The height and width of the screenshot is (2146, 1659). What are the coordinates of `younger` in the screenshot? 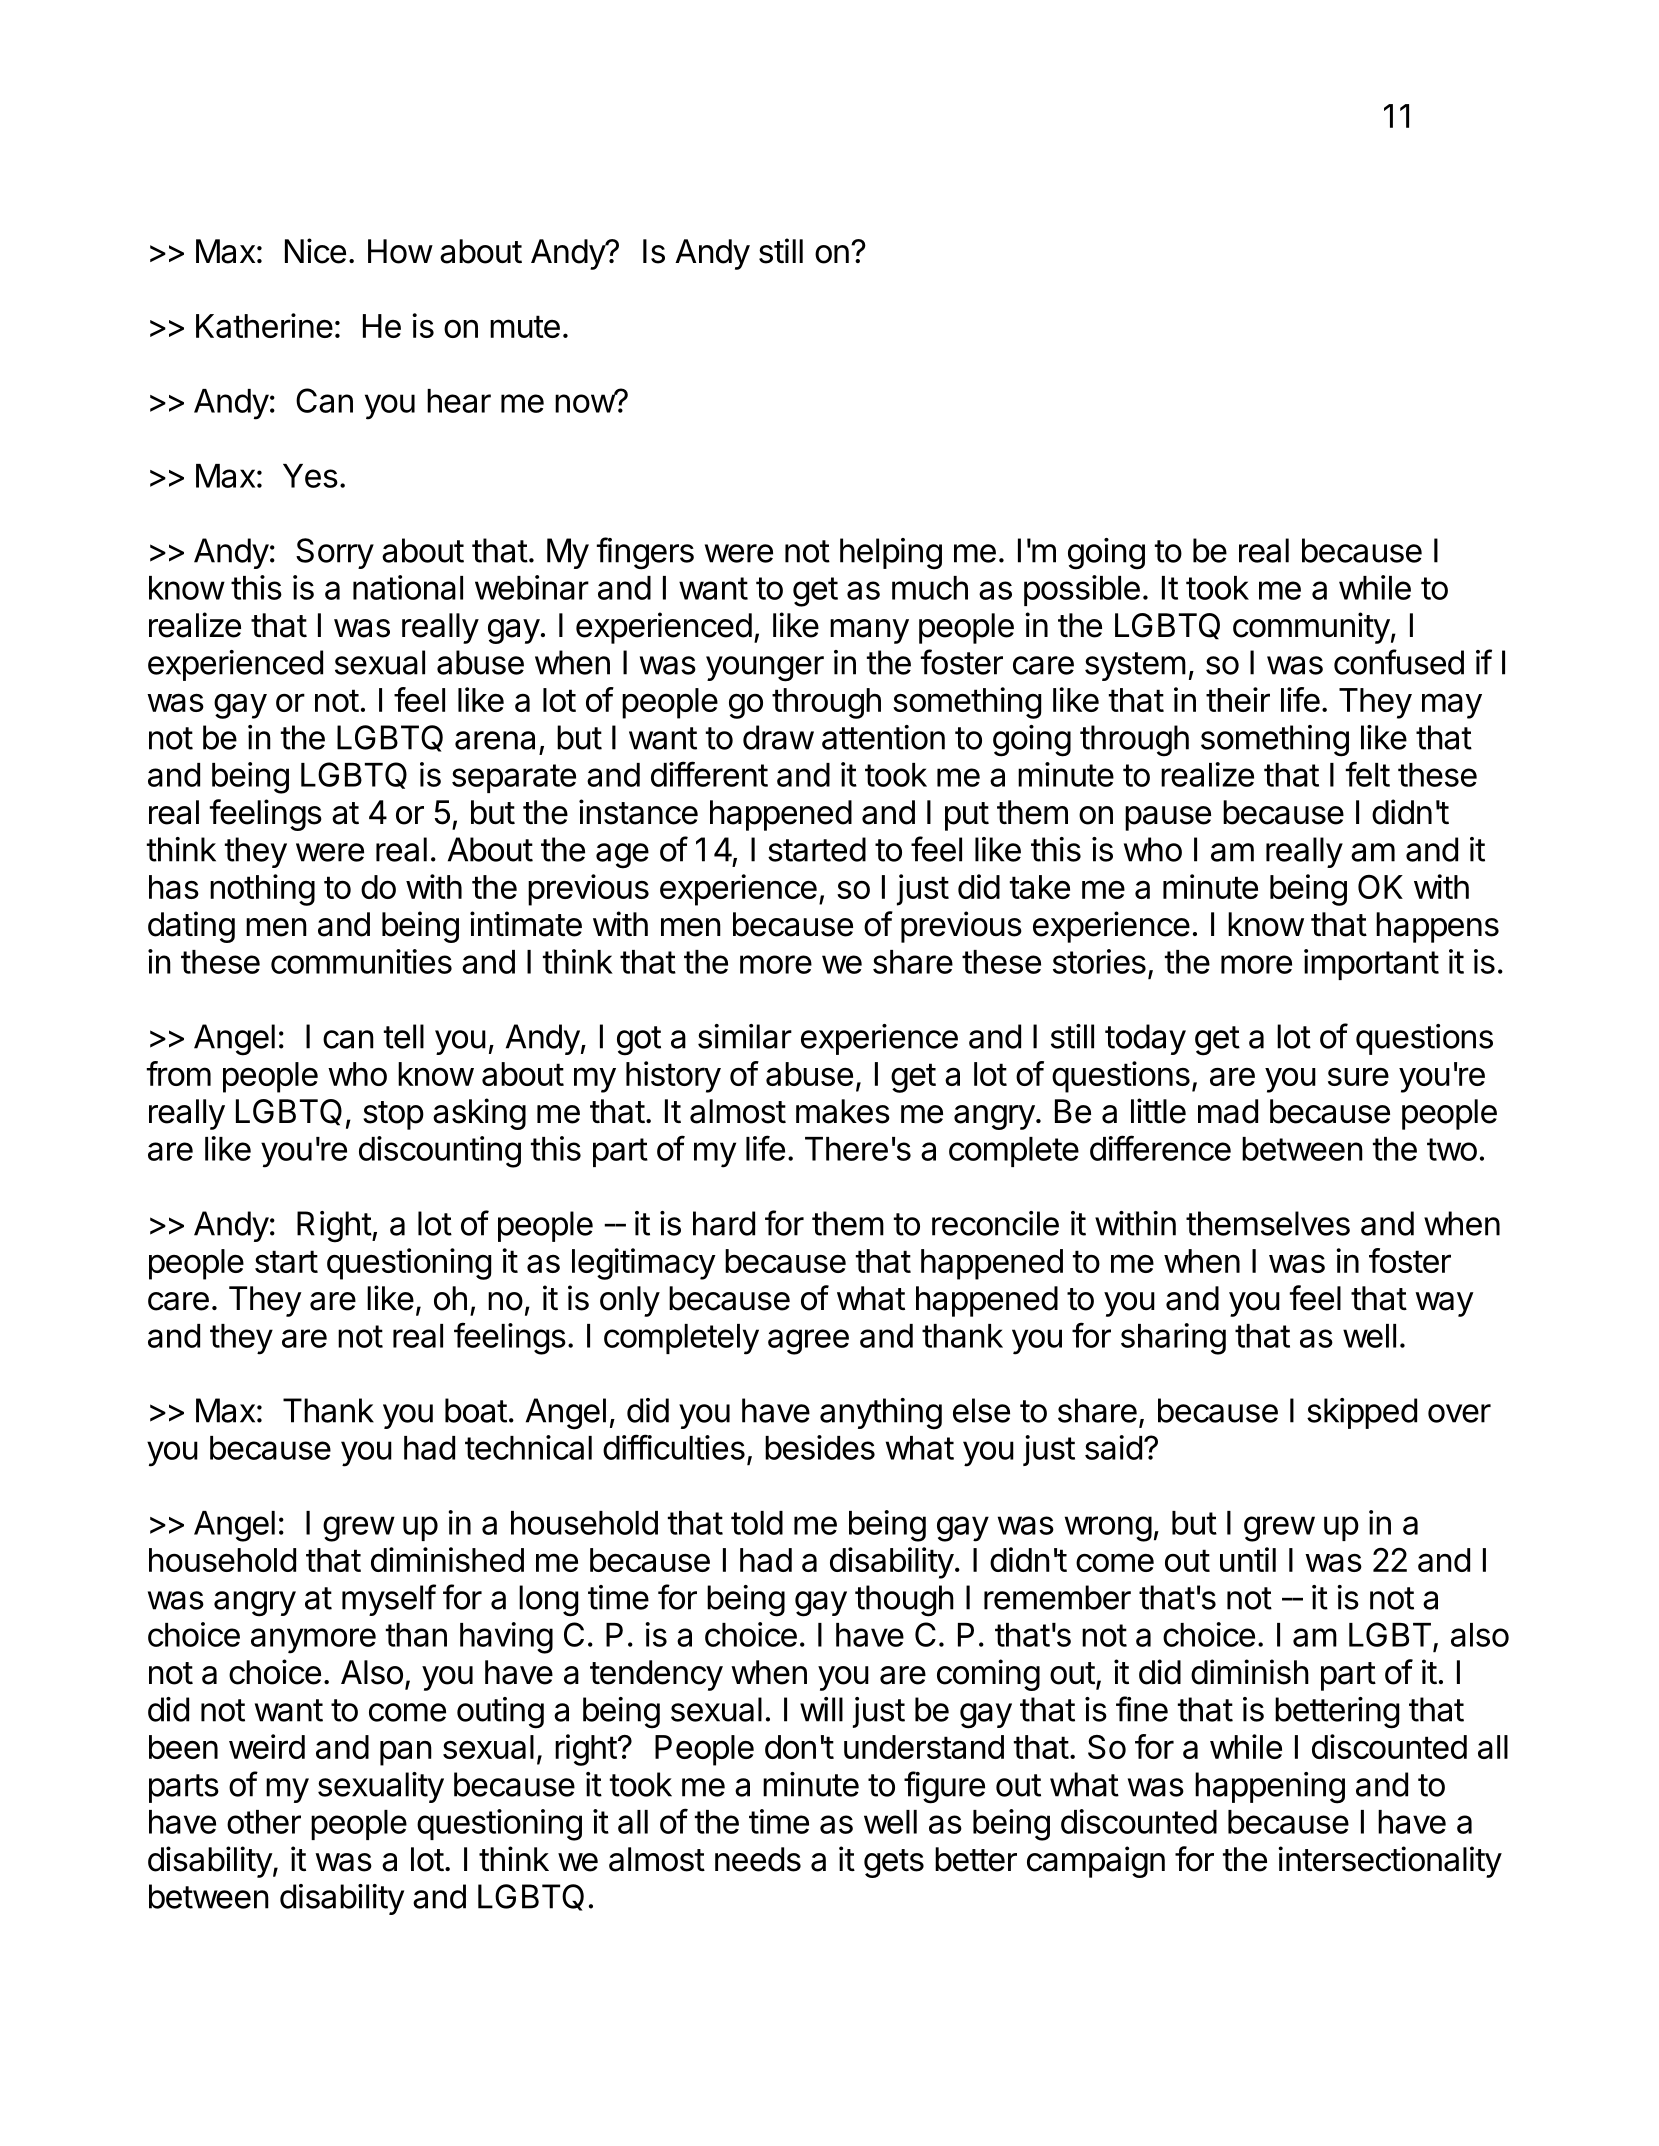 It's located at (765, 669).
